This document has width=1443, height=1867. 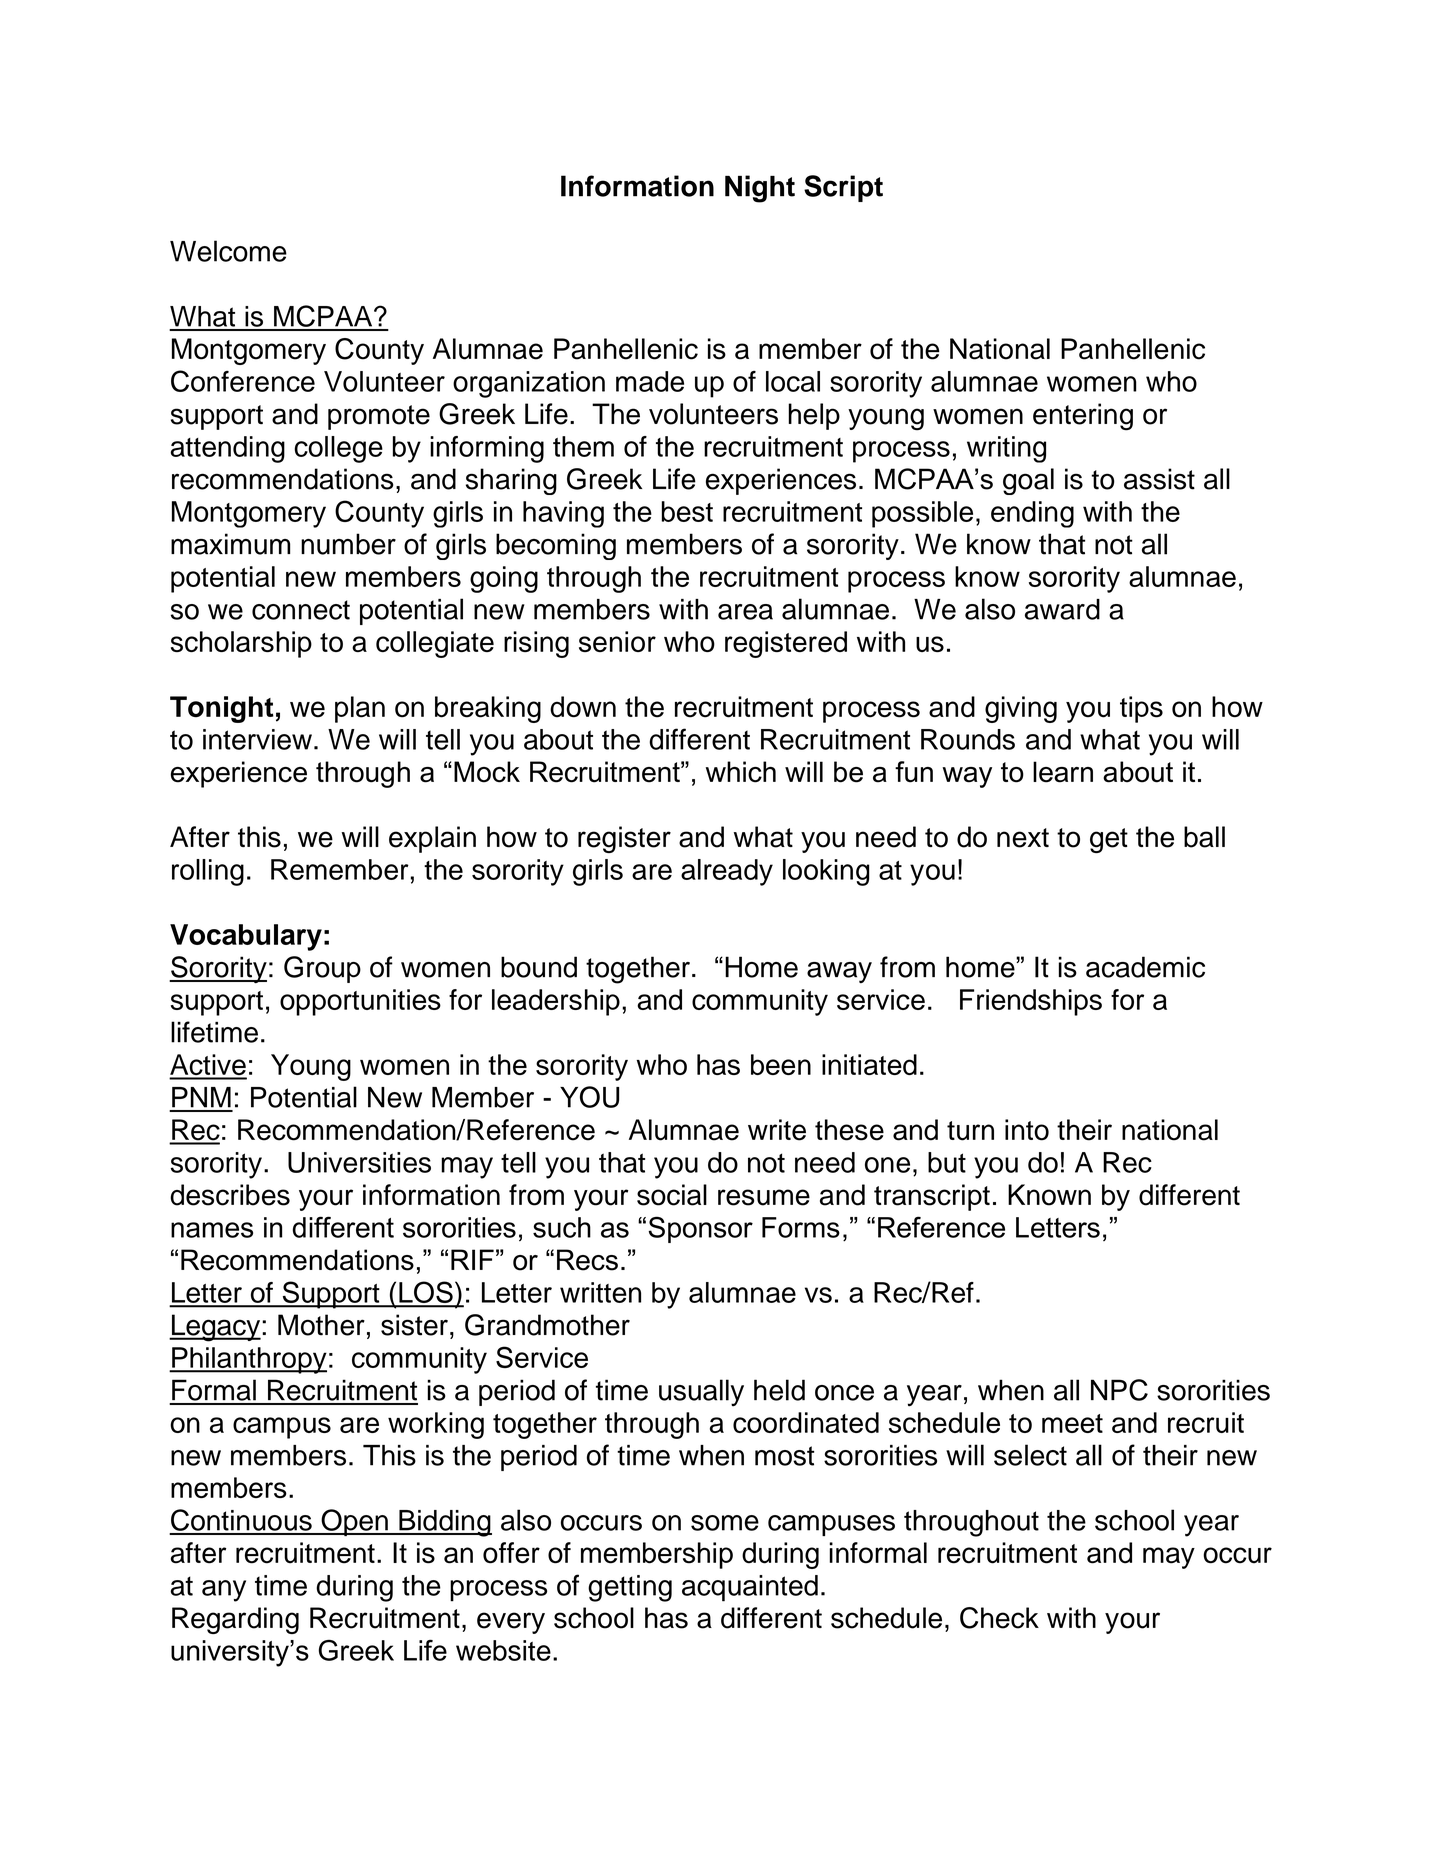 I want to click on Welcome, so click(x=228, y=251).
